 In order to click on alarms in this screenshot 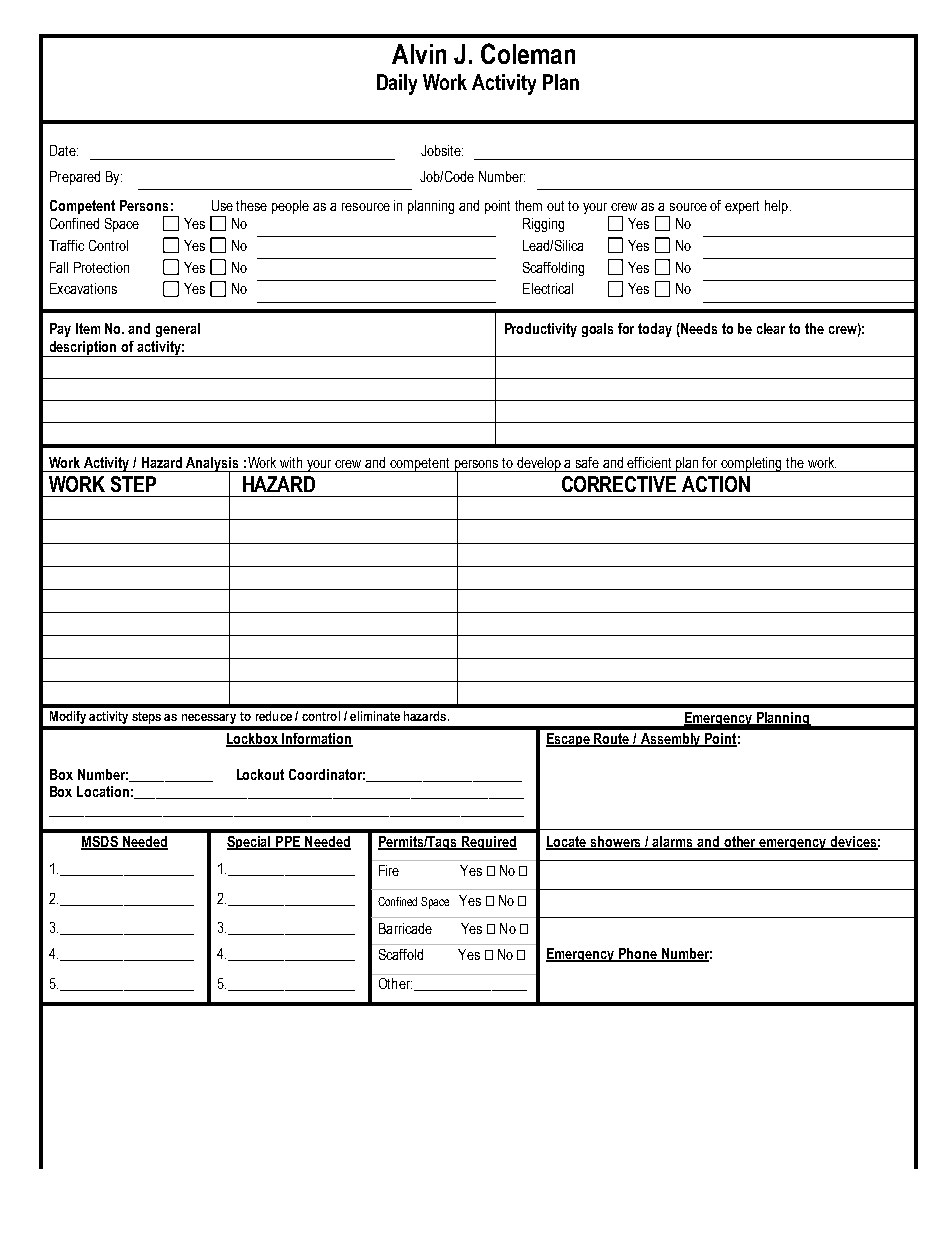, I will do `click(673, 842)`.
